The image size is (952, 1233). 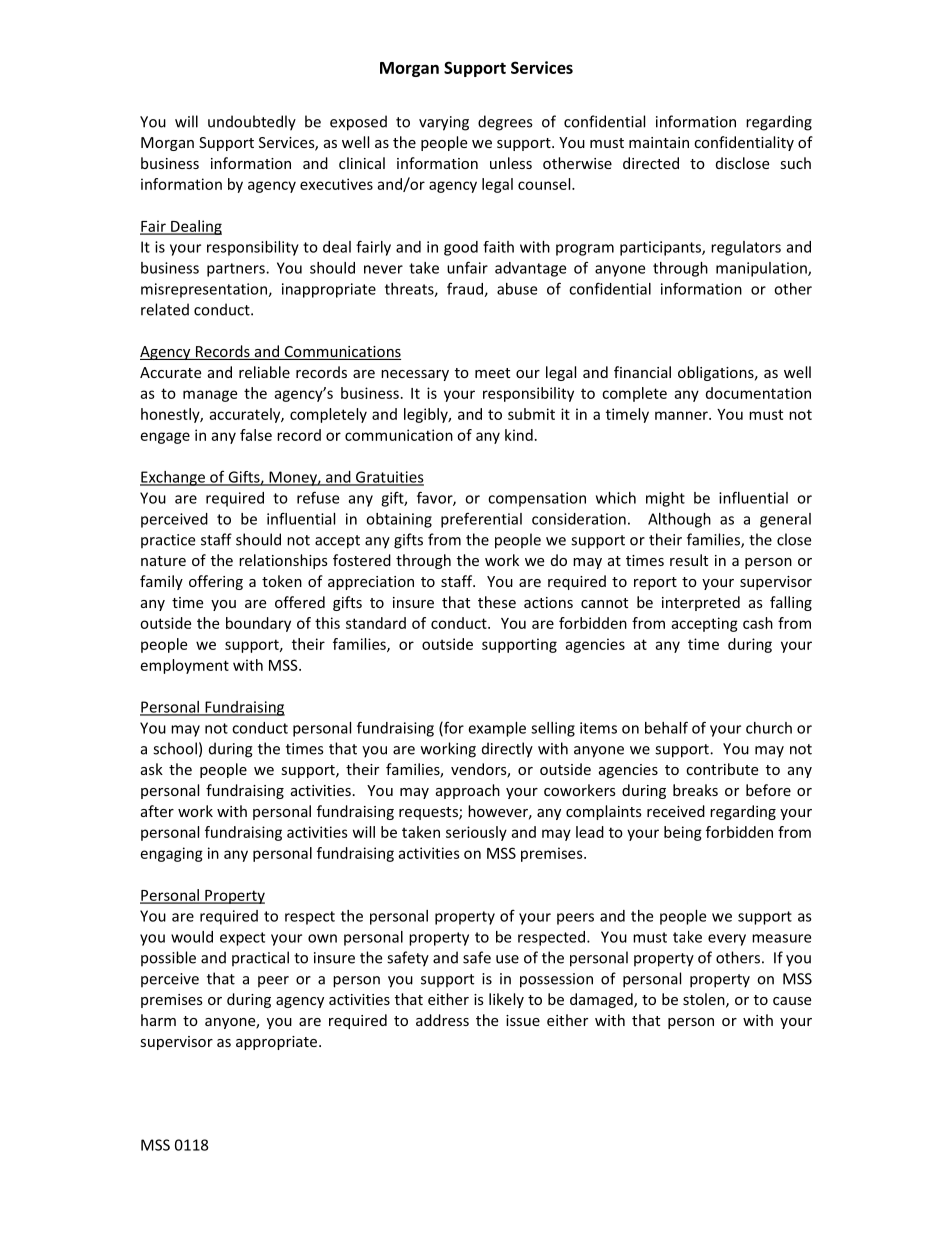 I want to click on school, so click(x=175, y=748).
